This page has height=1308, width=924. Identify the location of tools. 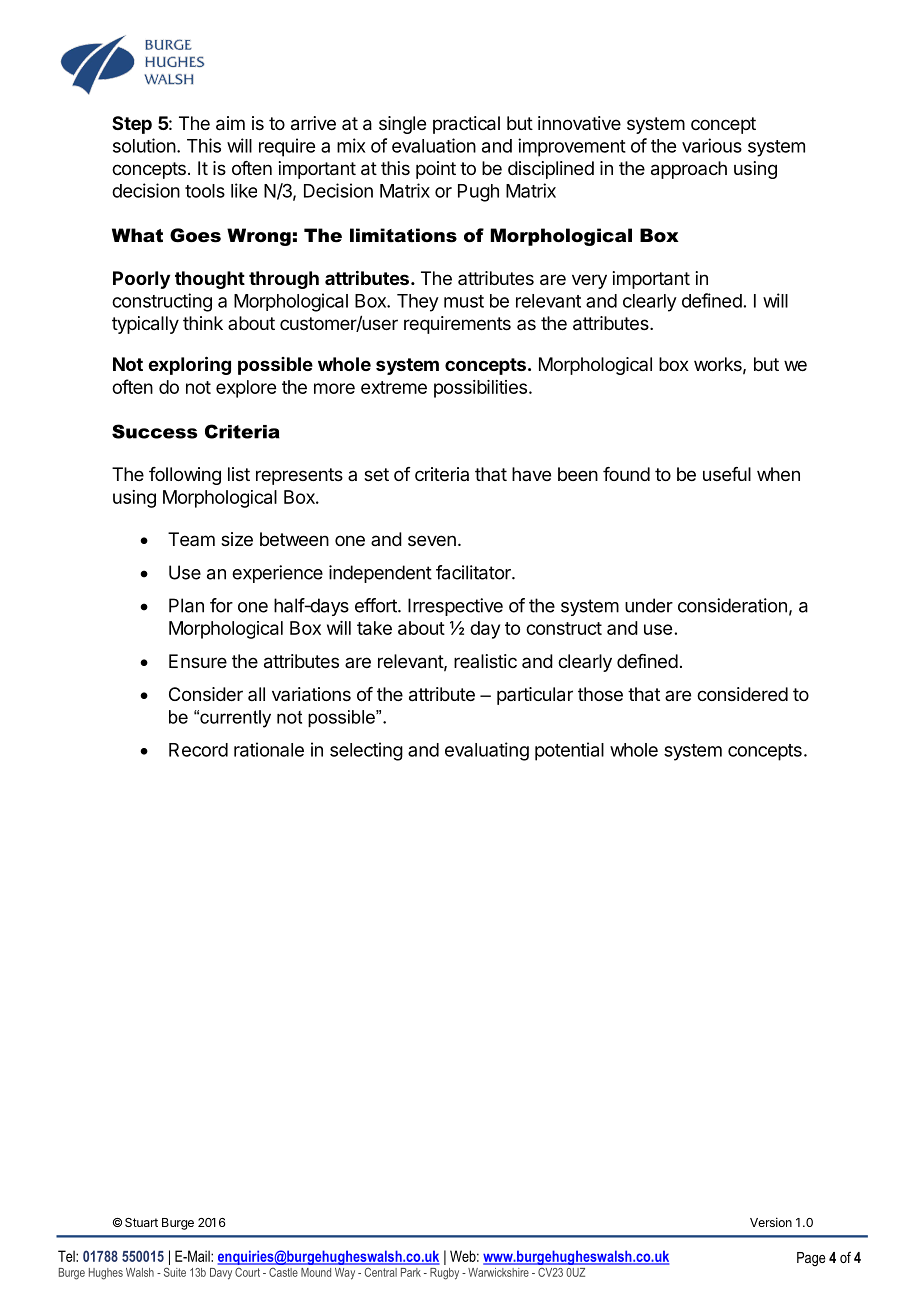
(205, 191).
